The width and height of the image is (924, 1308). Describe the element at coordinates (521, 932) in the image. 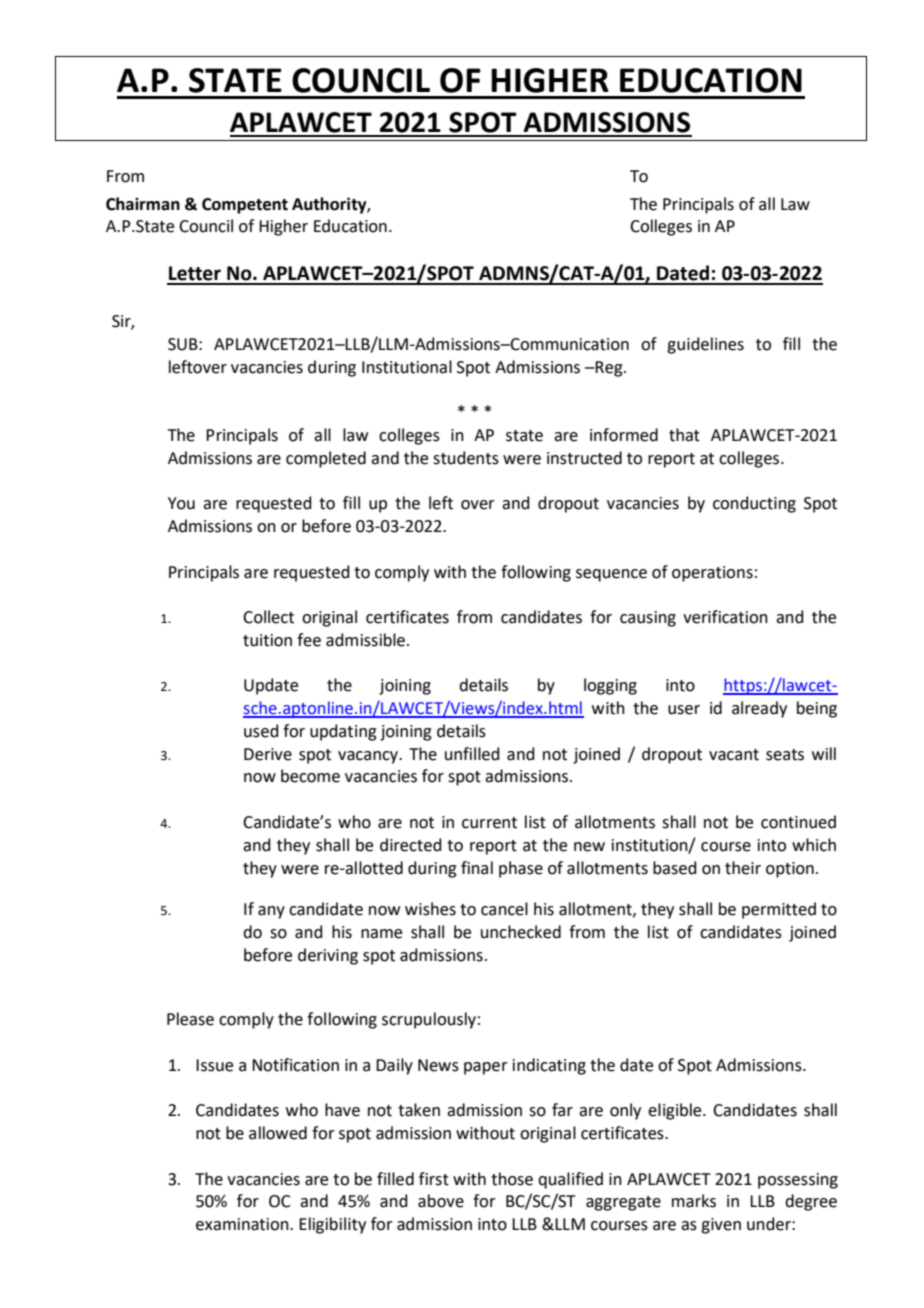

I see `unchecked` at that location.
